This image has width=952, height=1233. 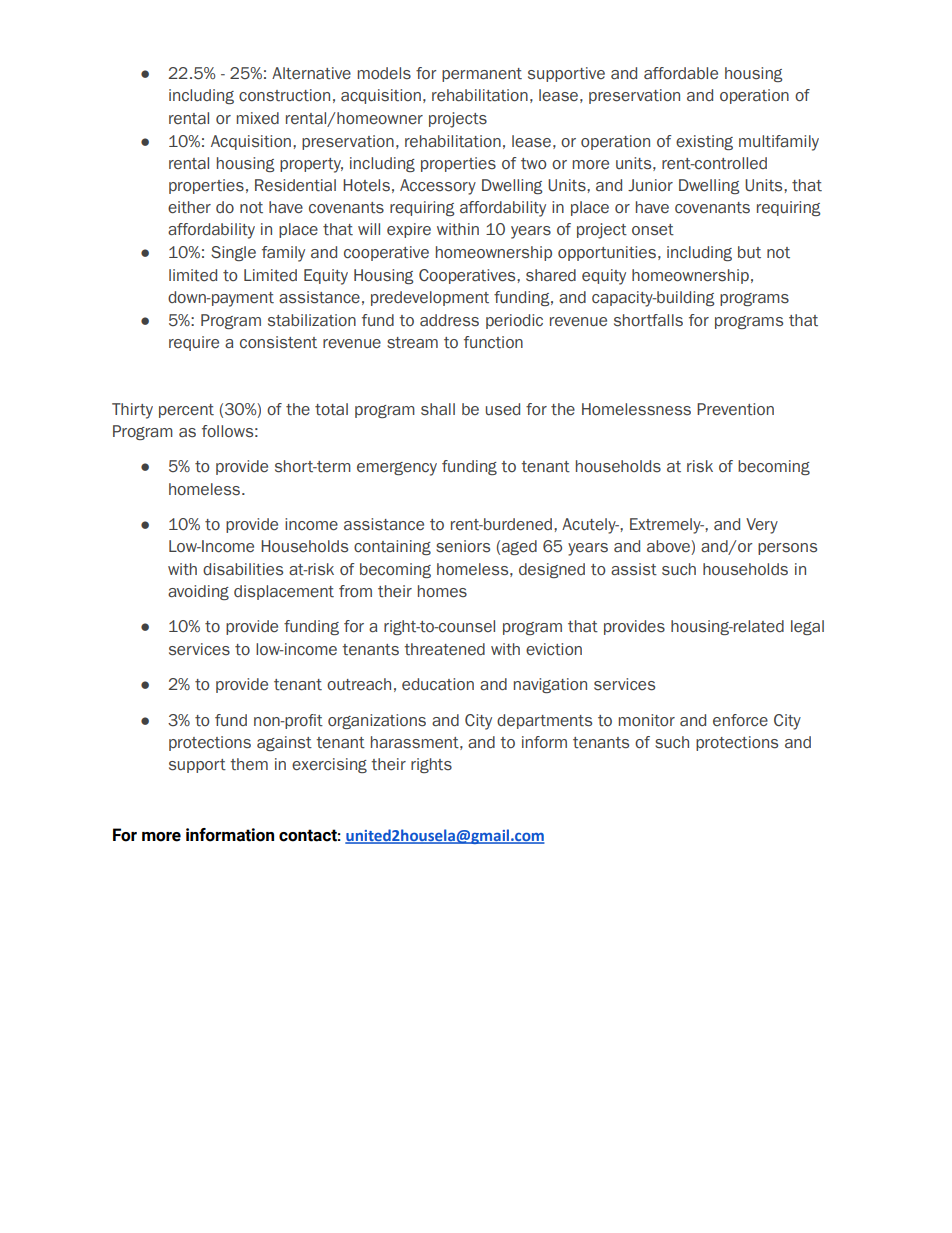 What do you see at coordinates (409, 230) in the image?
I see `expire` at bounding box center [409, 230].
